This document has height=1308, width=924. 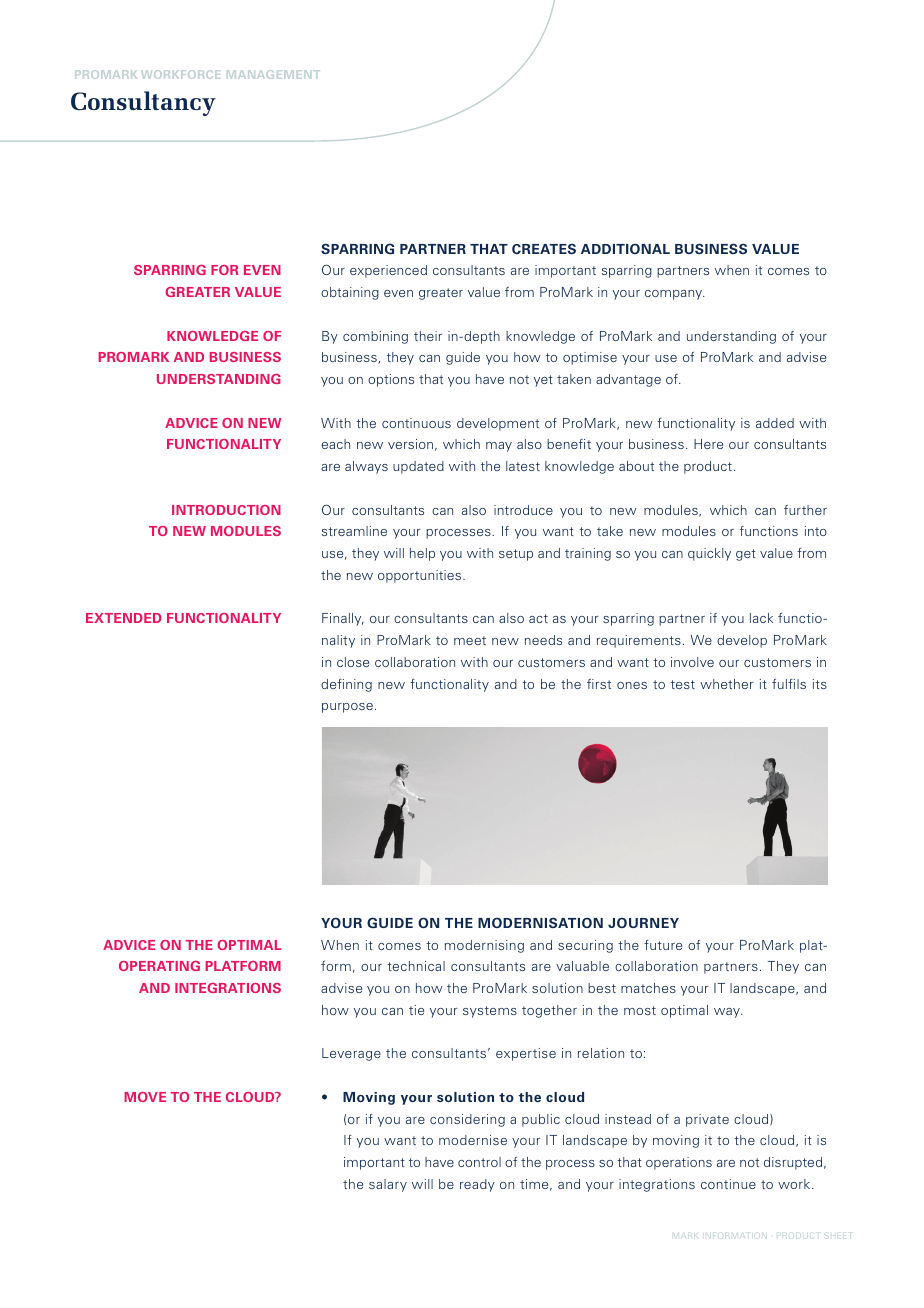 I want to click on continue, so click(x=728, y=1184).
